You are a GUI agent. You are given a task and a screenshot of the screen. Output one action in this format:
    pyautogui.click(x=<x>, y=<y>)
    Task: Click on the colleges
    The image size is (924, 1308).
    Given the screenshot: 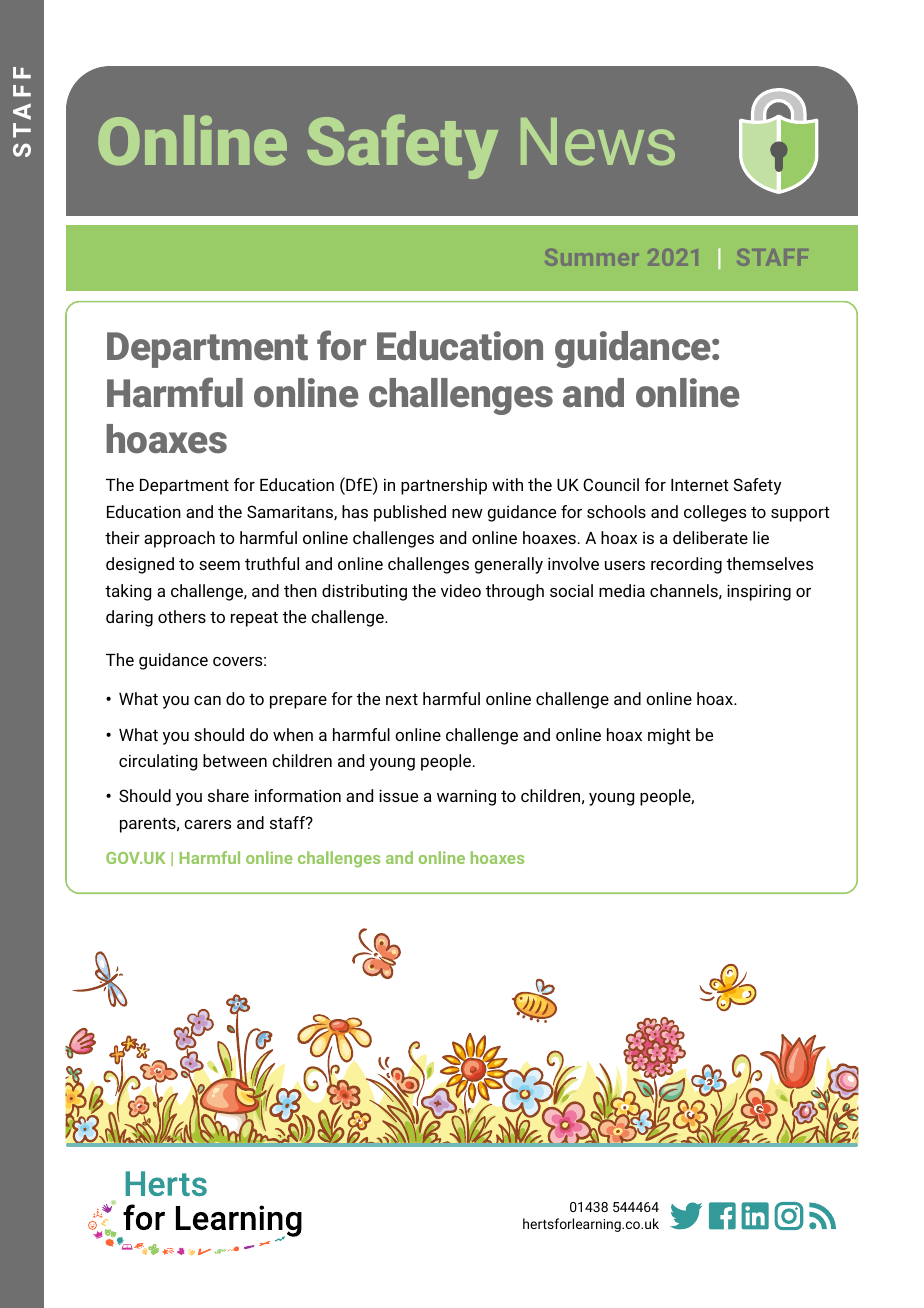 What is the action you would take?
    pyautogui.click(x=715, y=513)
